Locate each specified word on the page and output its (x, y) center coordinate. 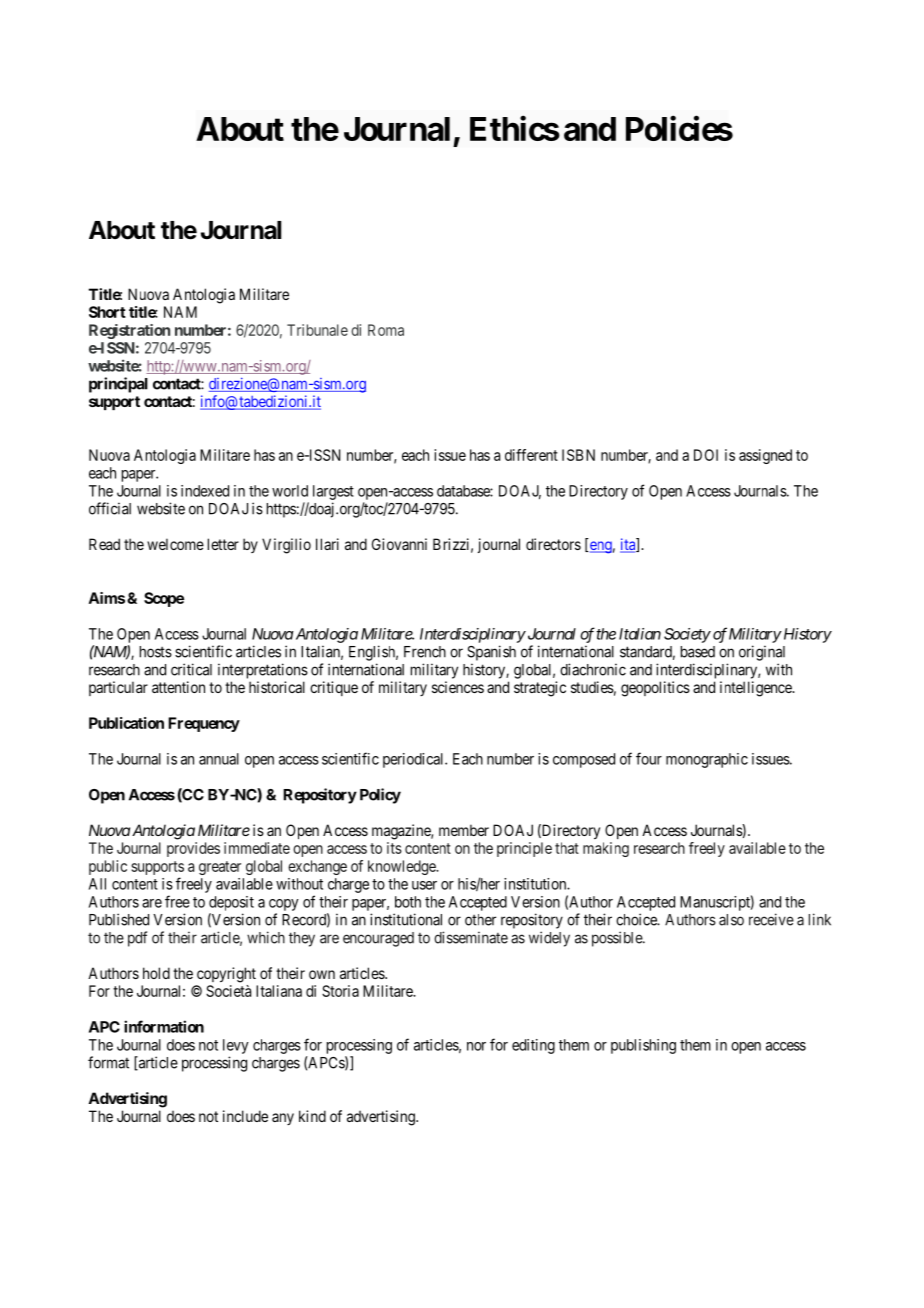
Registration (129, 331)
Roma (386, 330)
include (245, 1116)
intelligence (757, 689)
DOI (706, 455)
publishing (643, 1046)
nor (476, 1046)
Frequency (204, 724)
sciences (458, 687)
